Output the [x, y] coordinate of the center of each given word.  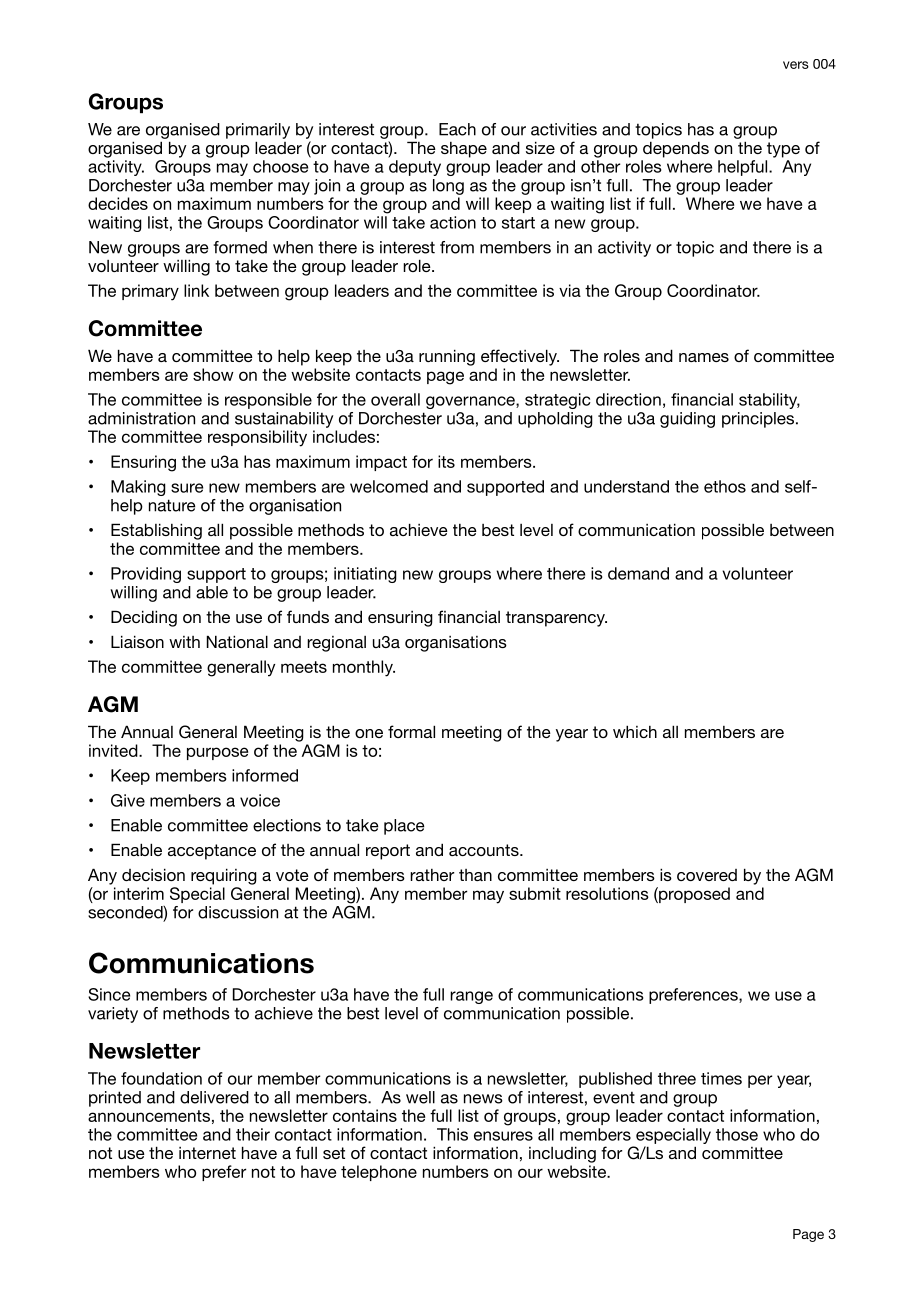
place [404, 827]
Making [138, 488]
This [452, 1134]
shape [464, 150]
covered [707, 875]
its [446, 461]
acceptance [212, 852]
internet [207, 1153]
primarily [258, 131]
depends [676, 149]
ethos [725, 486]
